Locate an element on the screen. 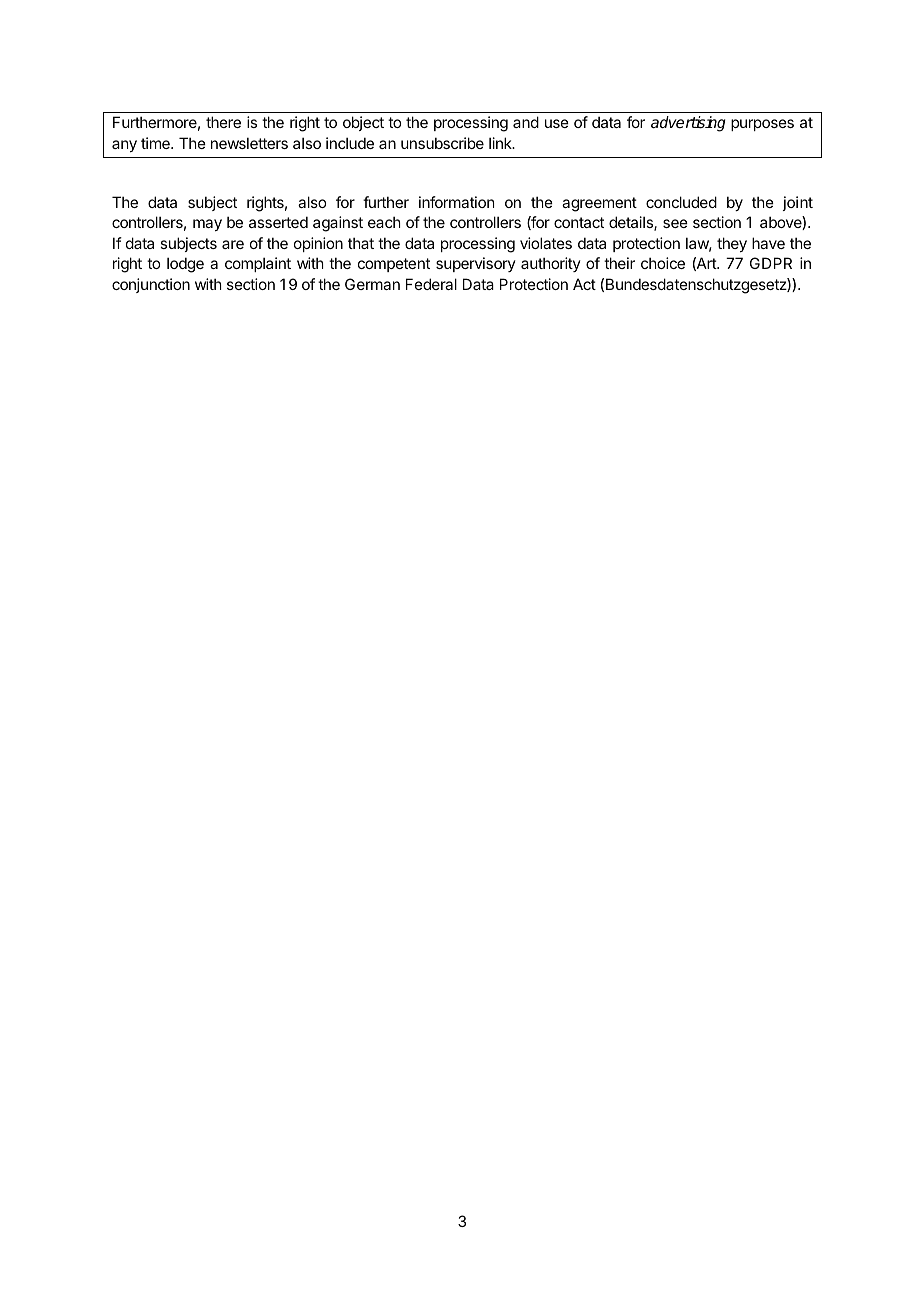 This screenshot has width=924, height=1308. and is located at coordinates (526, 122).
